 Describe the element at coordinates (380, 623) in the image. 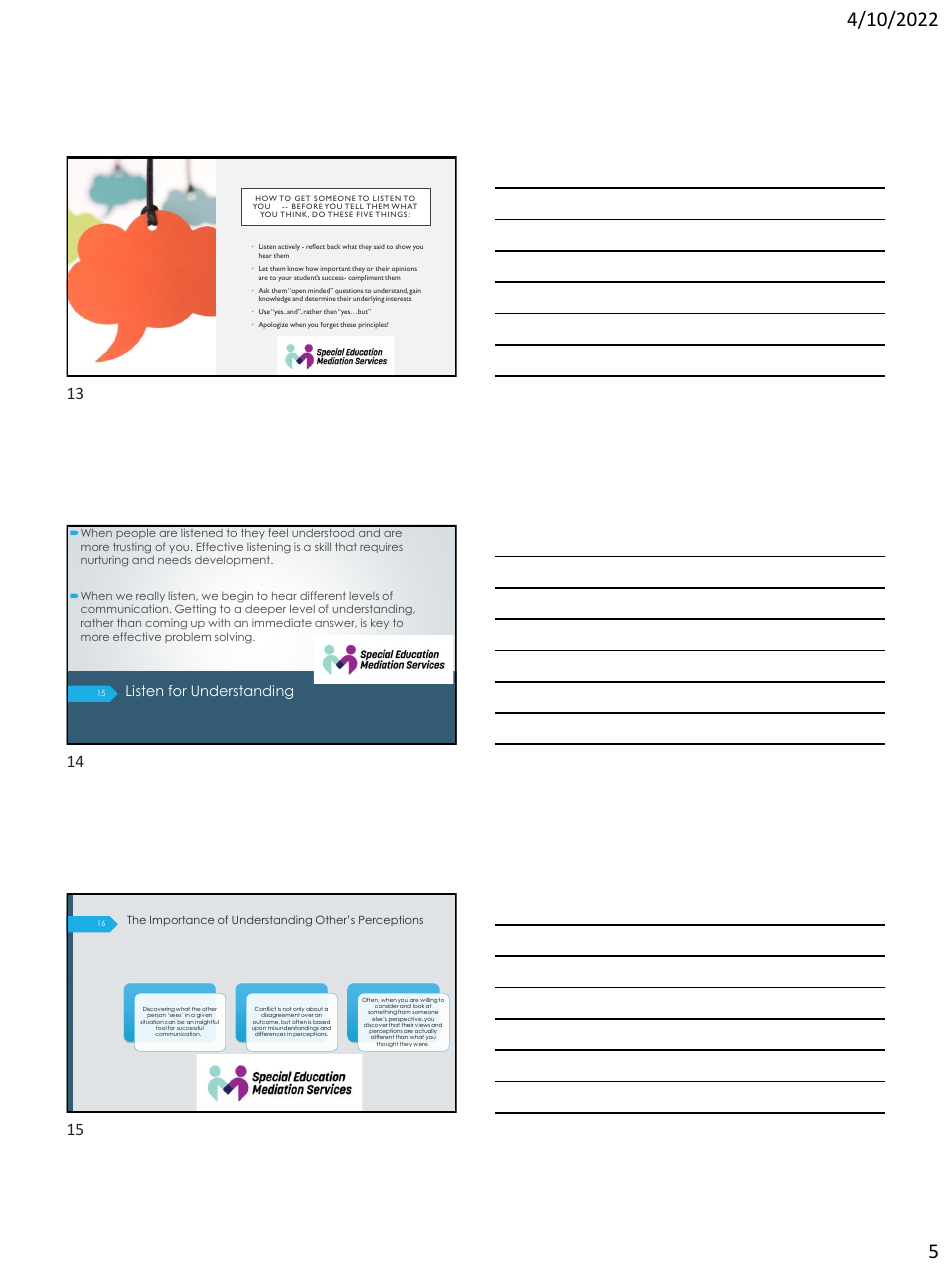

I see `key` at that location.
